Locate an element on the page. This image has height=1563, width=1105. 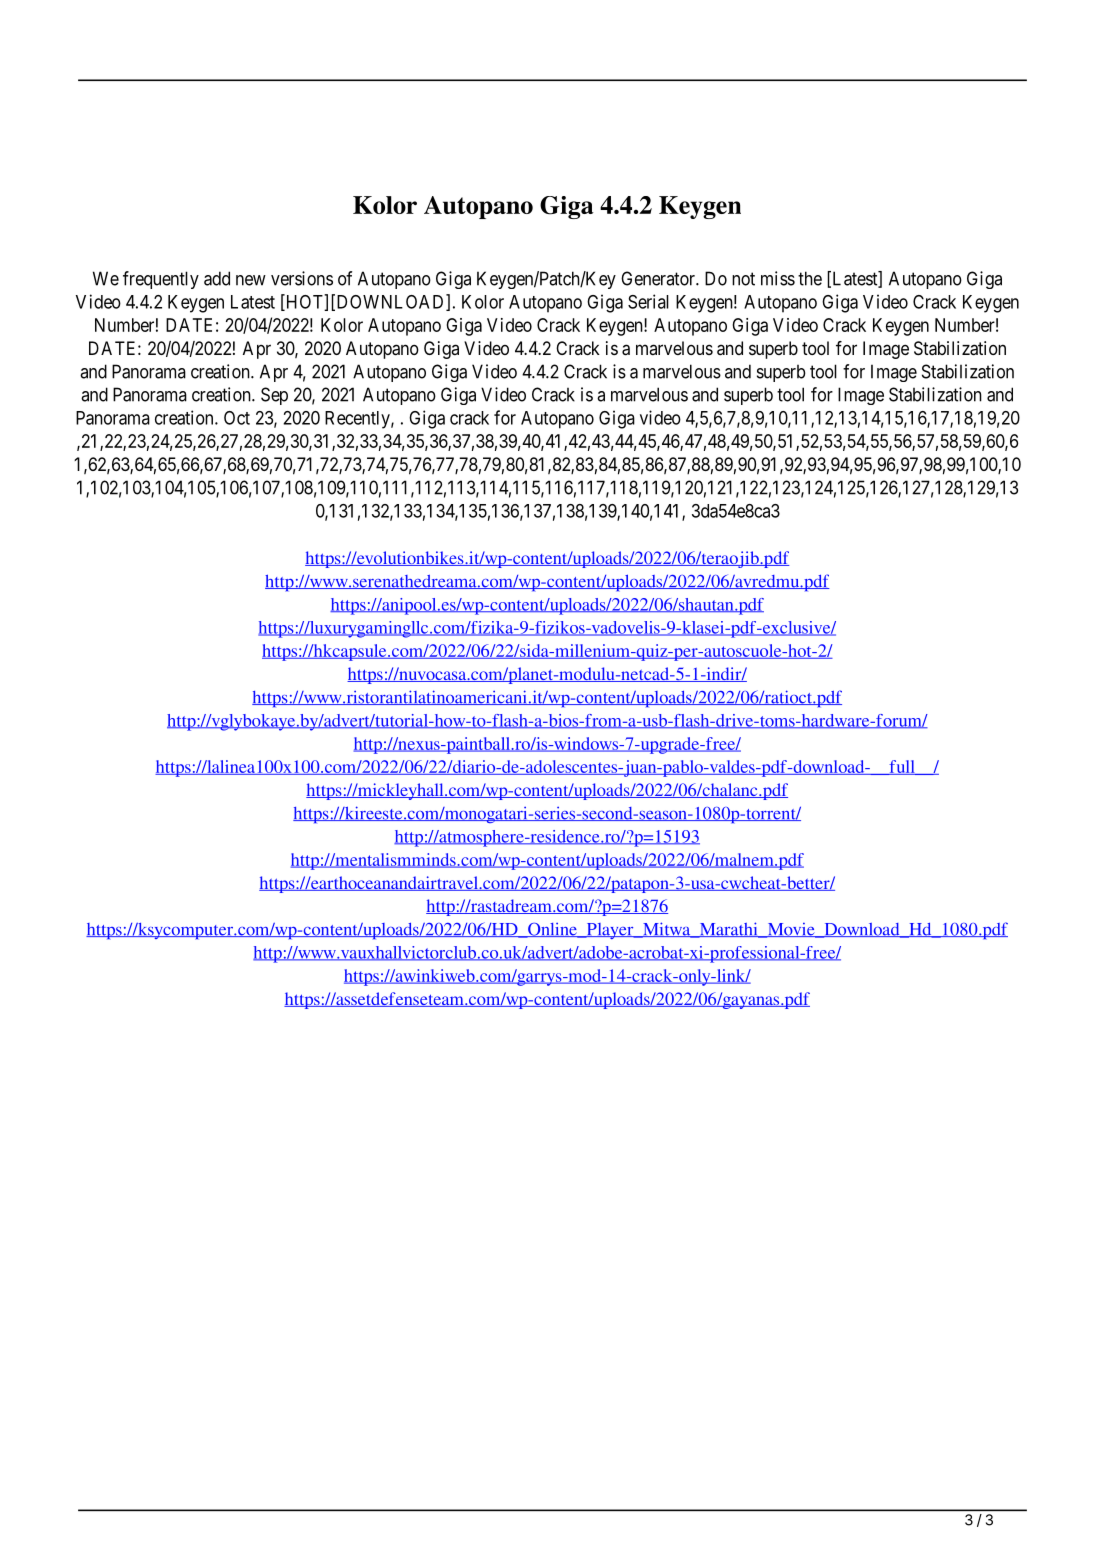
new is located at coordinates (251, 280).
